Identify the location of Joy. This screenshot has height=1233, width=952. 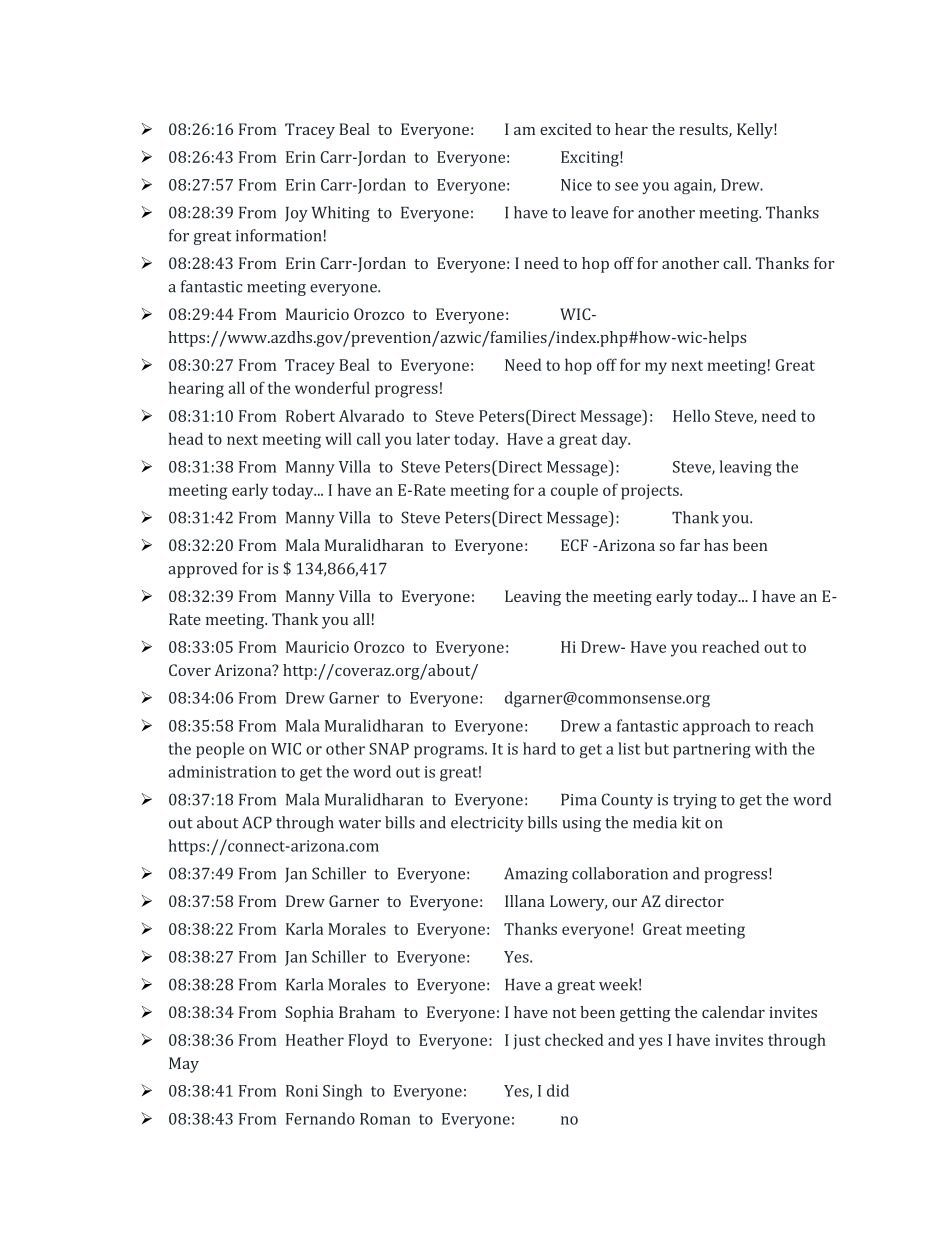
(296, 214).
